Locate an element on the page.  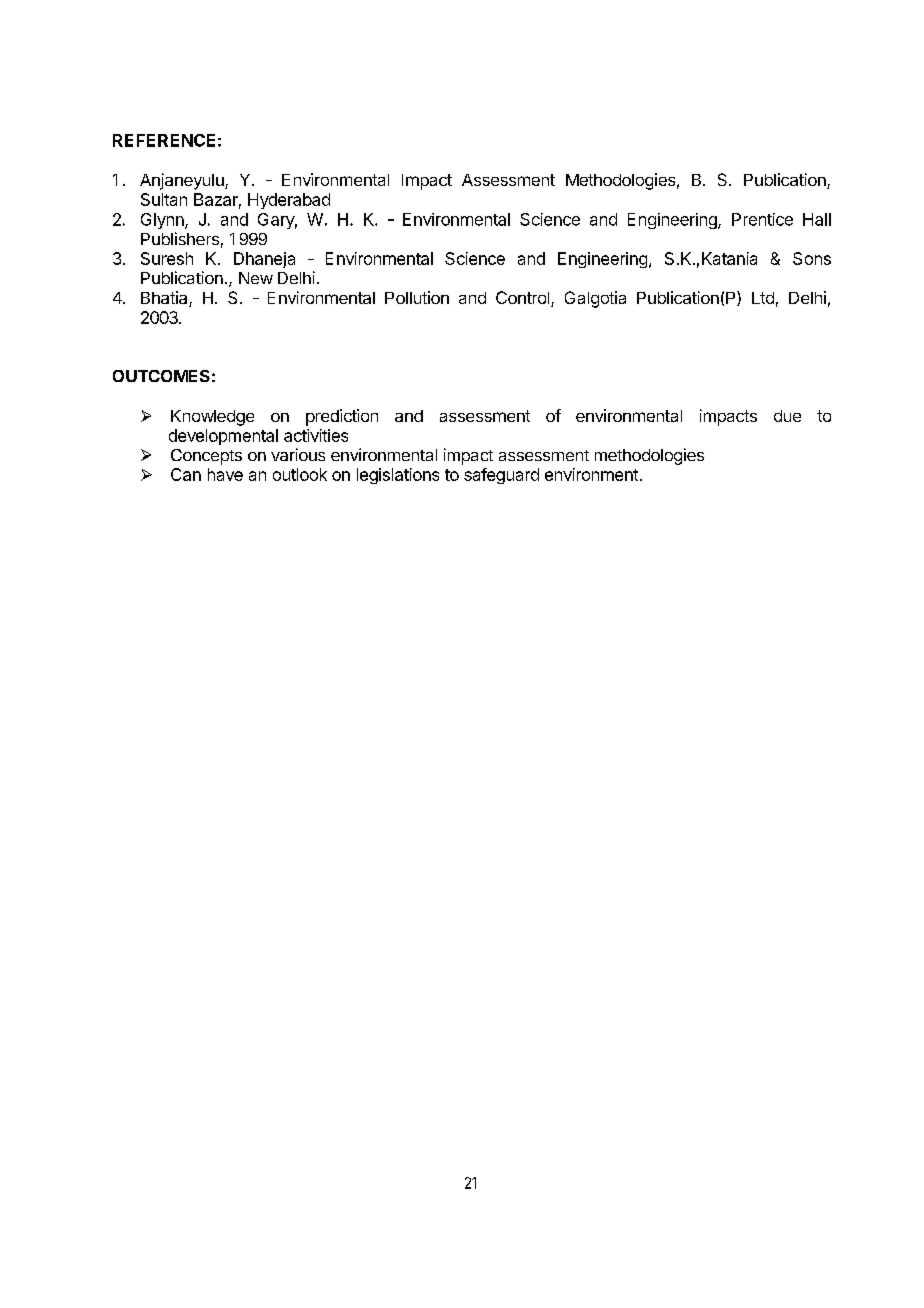
Control is located at coordinates (524, 299).
